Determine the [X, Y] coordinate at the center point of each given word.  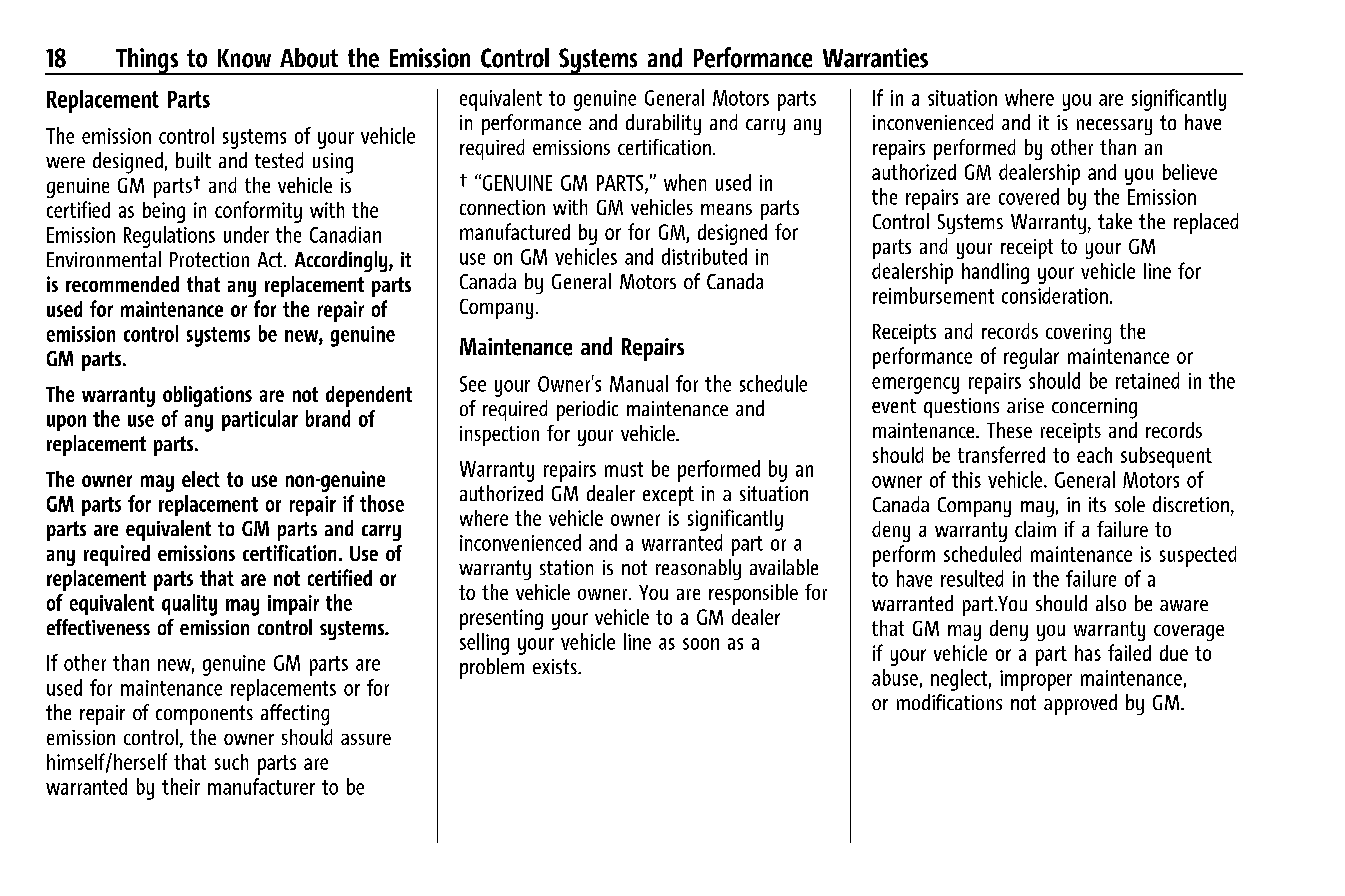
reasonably [698, 569]
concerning [1094, 408]
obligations [207, 396]
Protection [209, 259]
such [231, 762]
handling [995, 273]
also [1111, 603]
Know [244, 58]
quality [189, 605]
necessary [1114, 127]
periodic [587, 410]
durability [663, 124]
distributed [704, 256]
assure [366, 739]
